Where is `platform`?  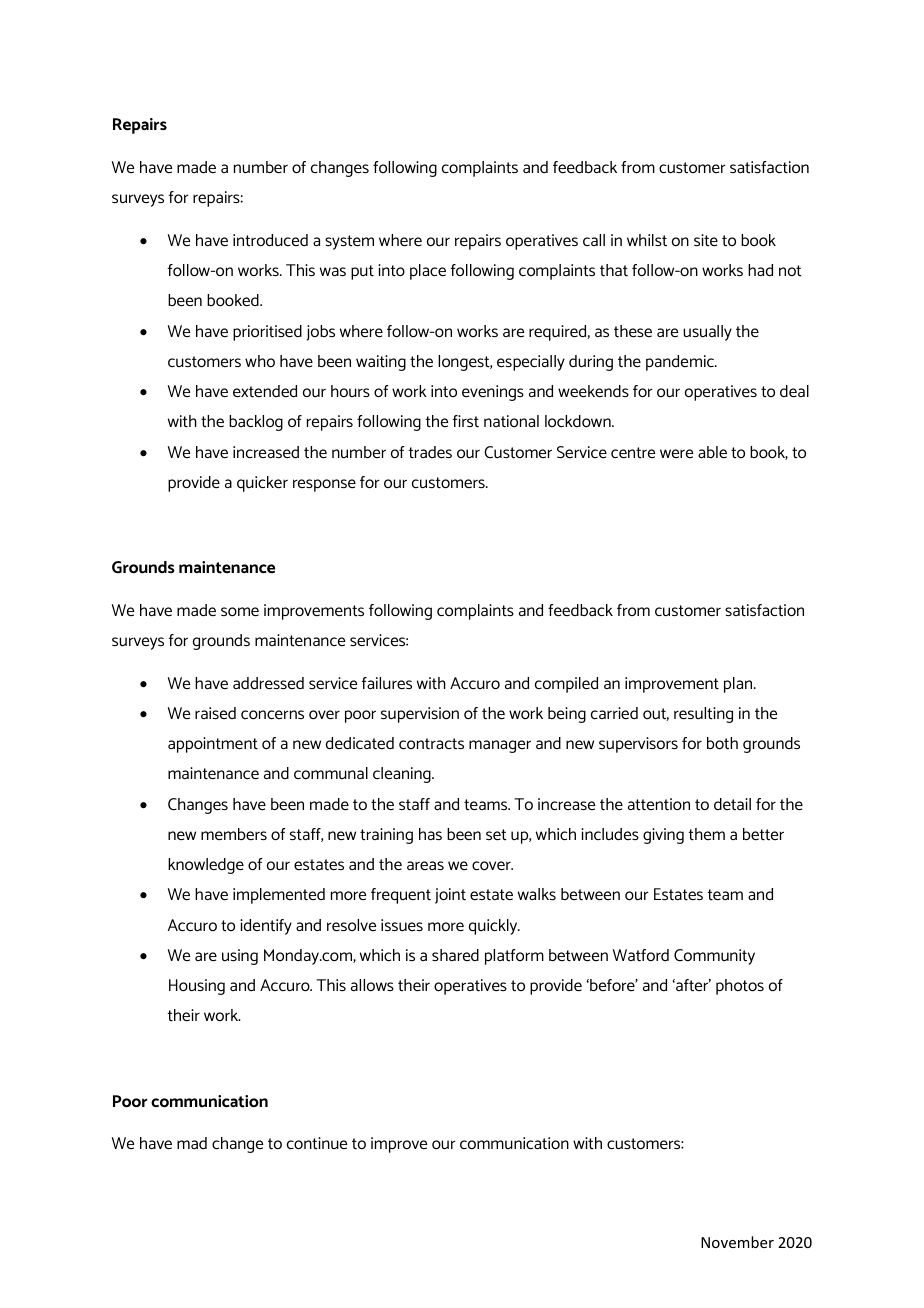 platform is located at coordinates (514, 957).
